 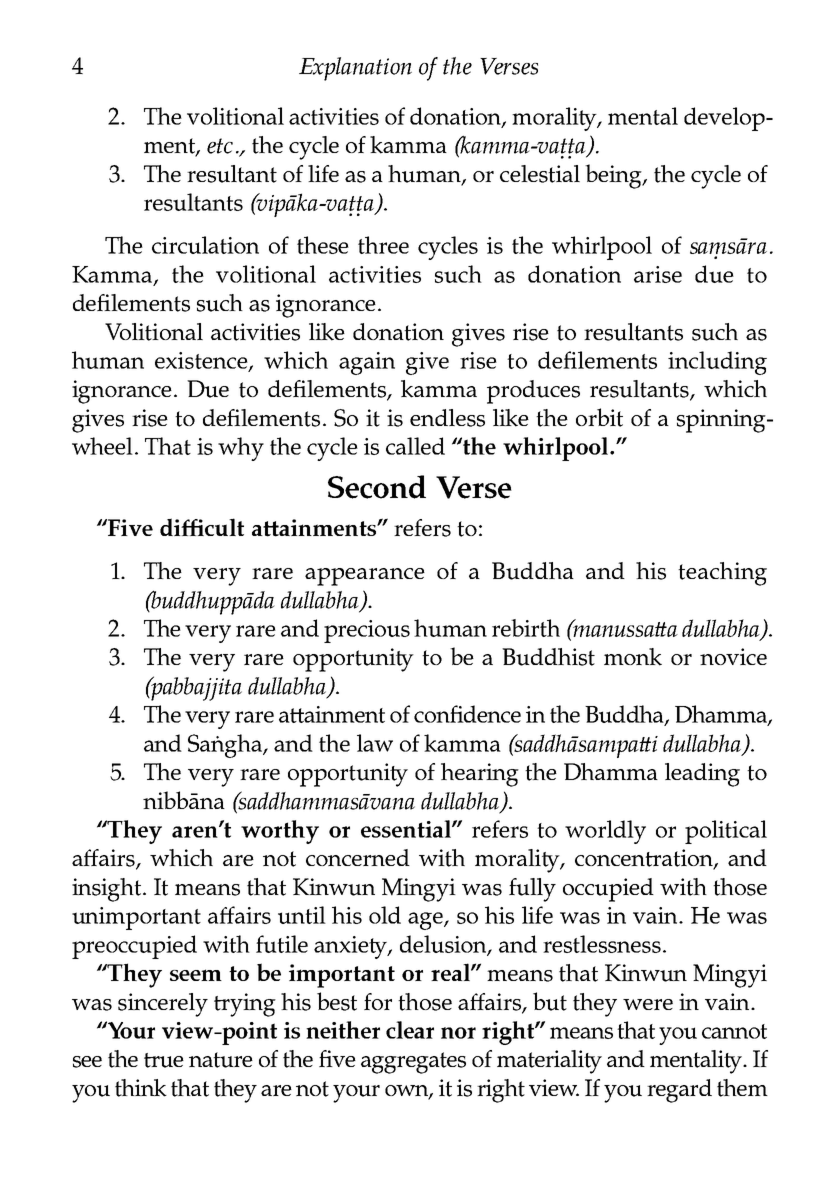 I want to click on monk, so click(x=633, y=657).
